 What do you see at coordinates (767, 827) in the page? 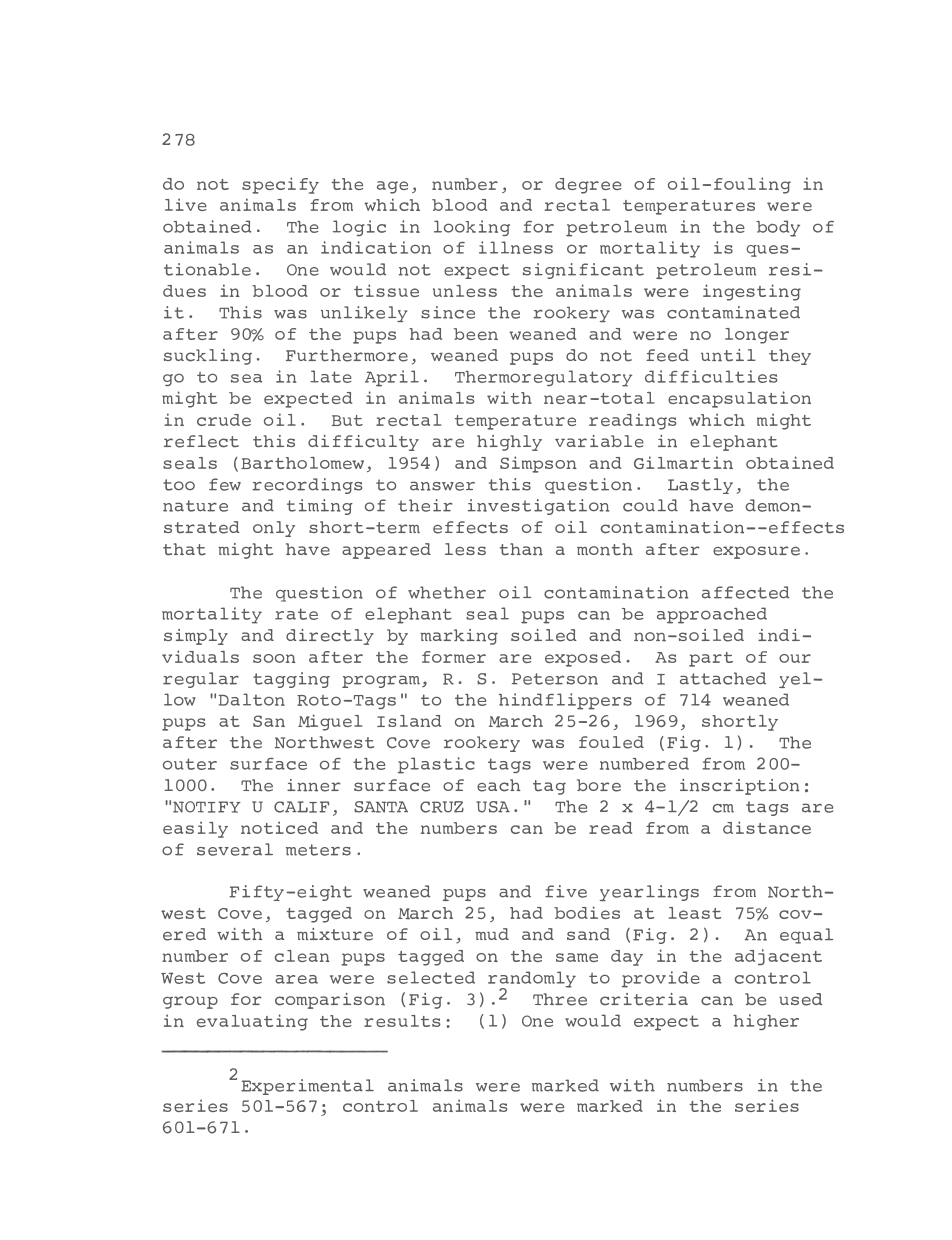
I see `distance` at bounding box center [767, 827].
